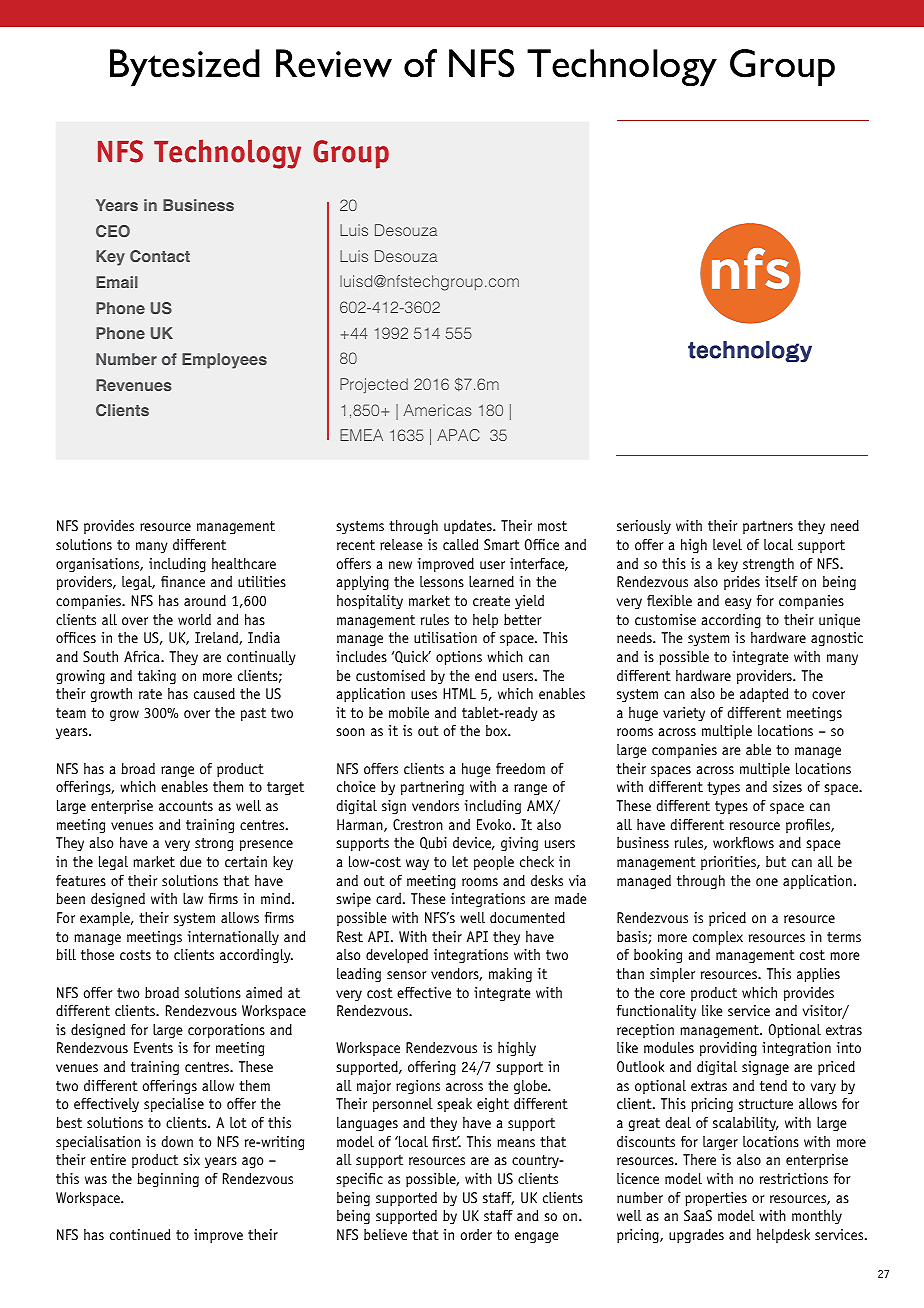  I want to click on accounts, so click(186, 806).
